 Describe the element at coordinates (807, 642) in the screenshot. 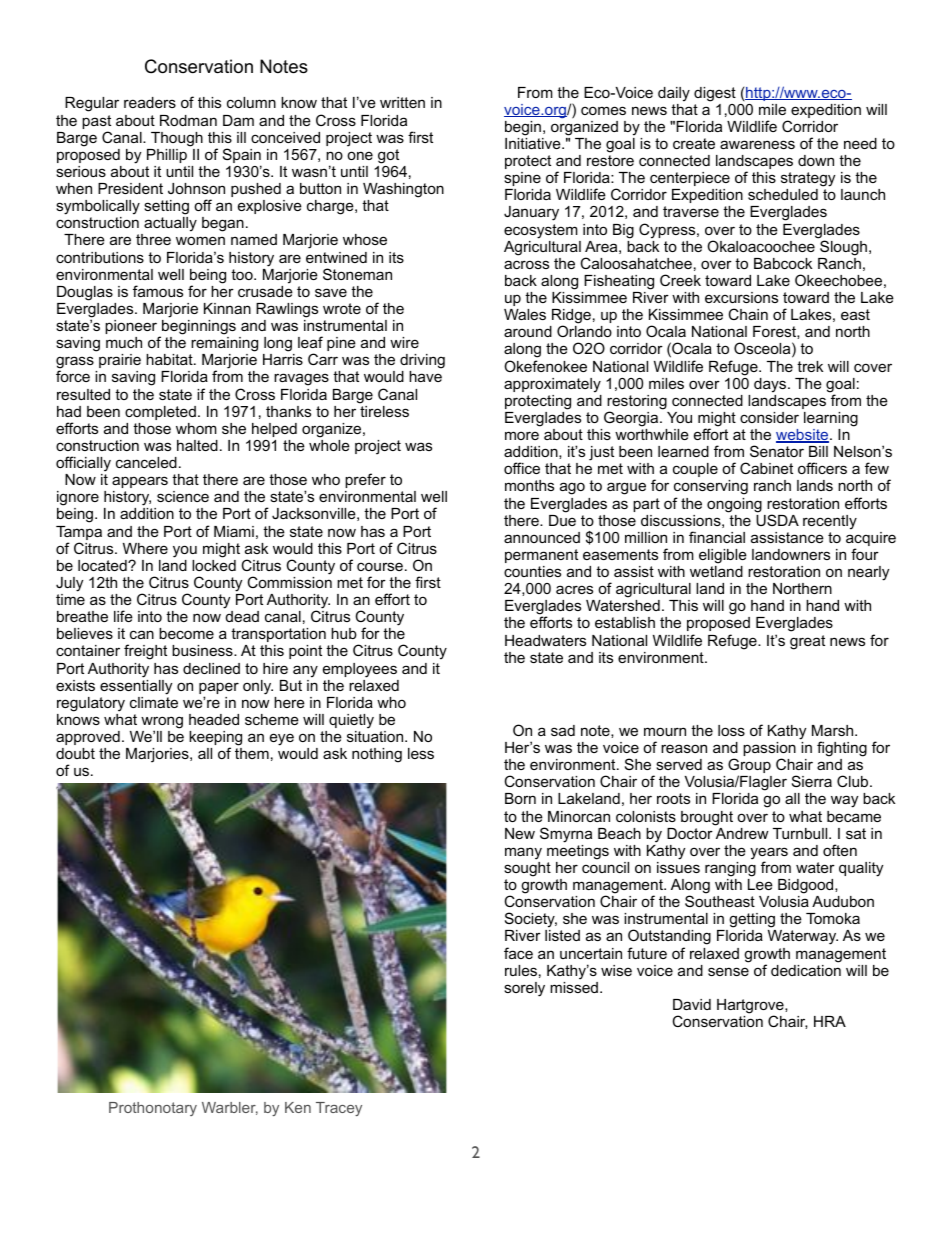

I see `great` at that location.
